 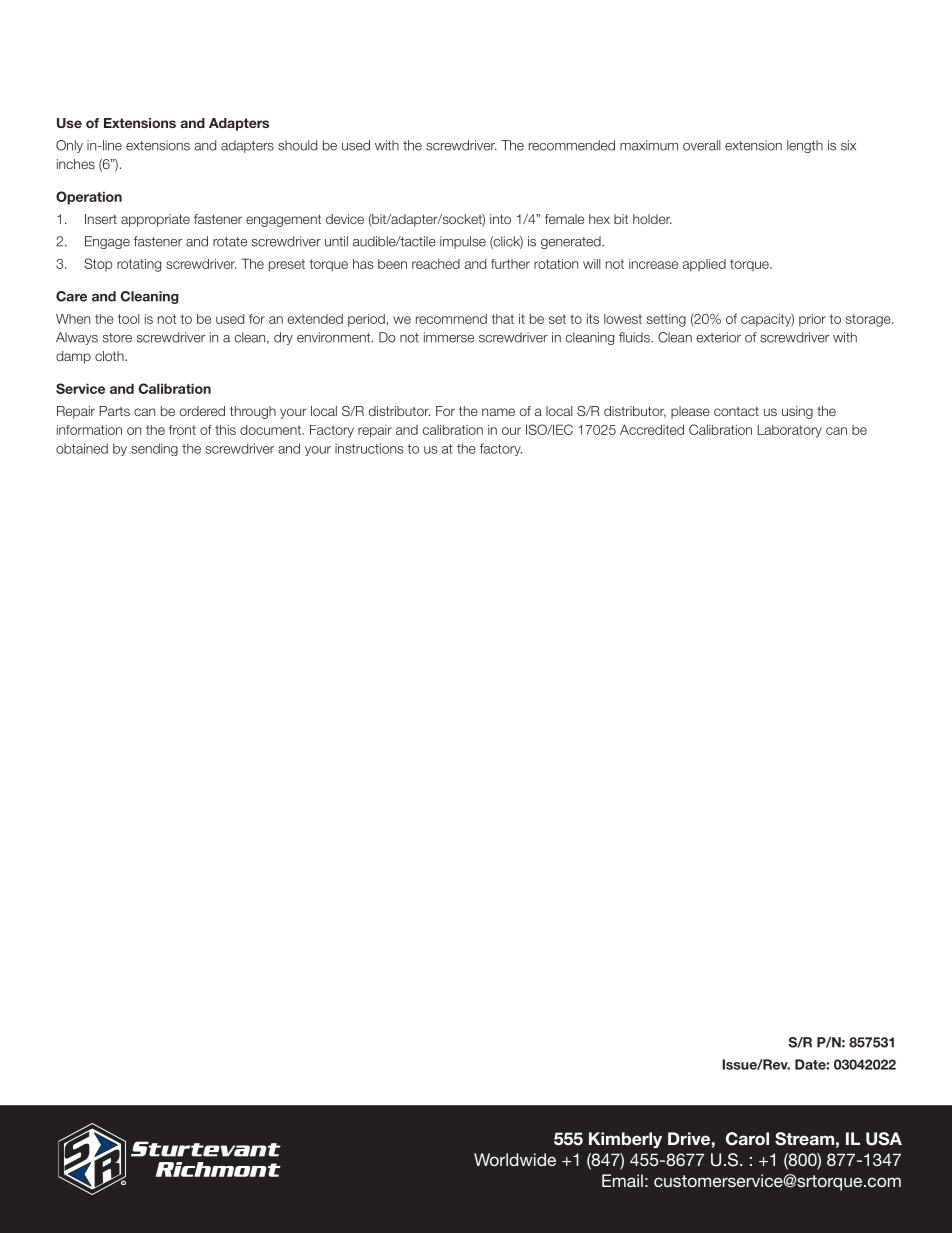 What do you see at coordinates (369, 448) in the screenshot?
I see `instructions` at bounding box center [369, 448].
